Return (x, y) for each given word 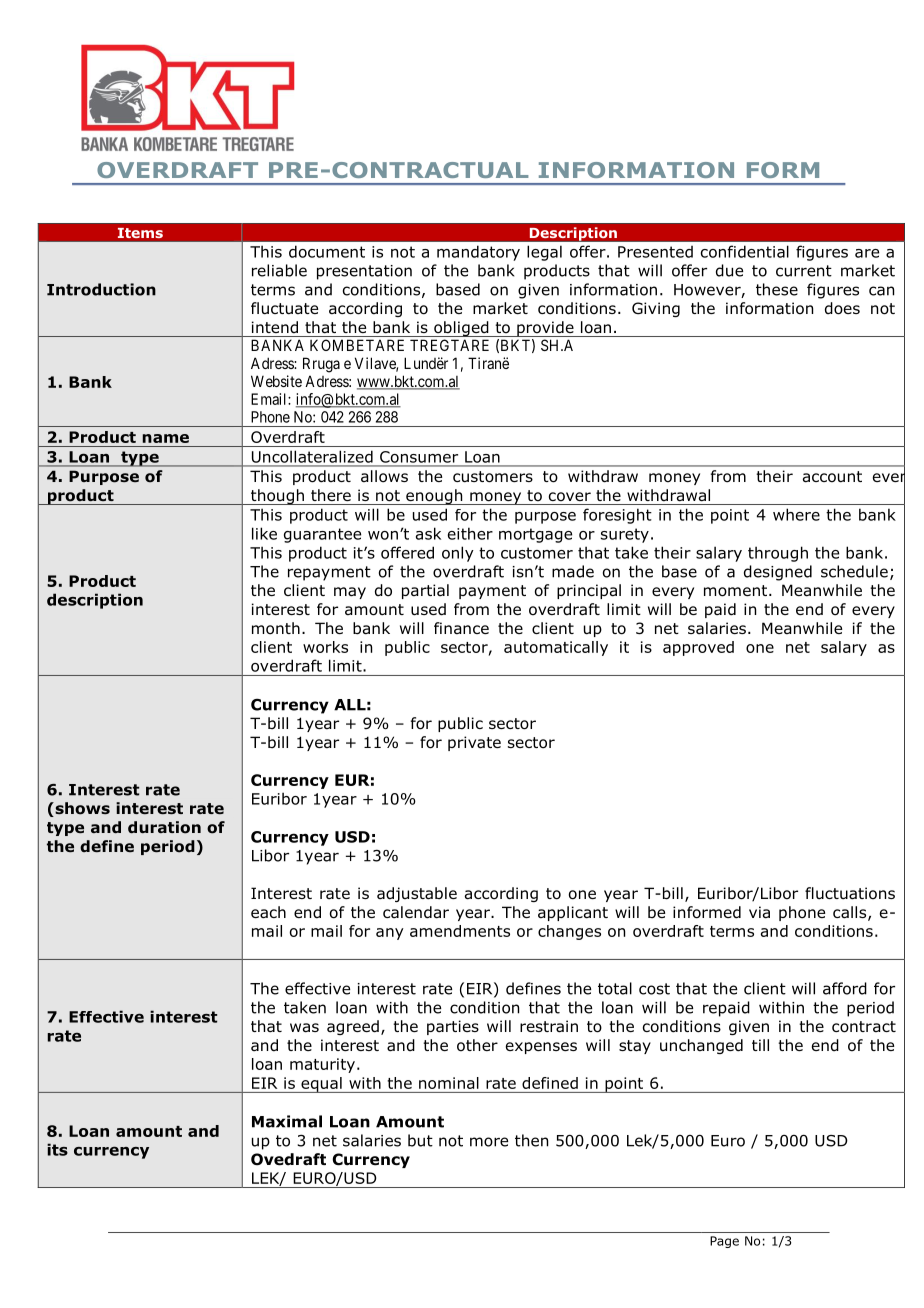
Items (140, 233)
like (264, 533)
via (759, 912)
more (489, 1142)
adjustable (417, 894)
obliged (461, 329)
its (57, 1149)
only (458, 554)
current (804, 271)
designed (778, 573)
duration (164, 827)
